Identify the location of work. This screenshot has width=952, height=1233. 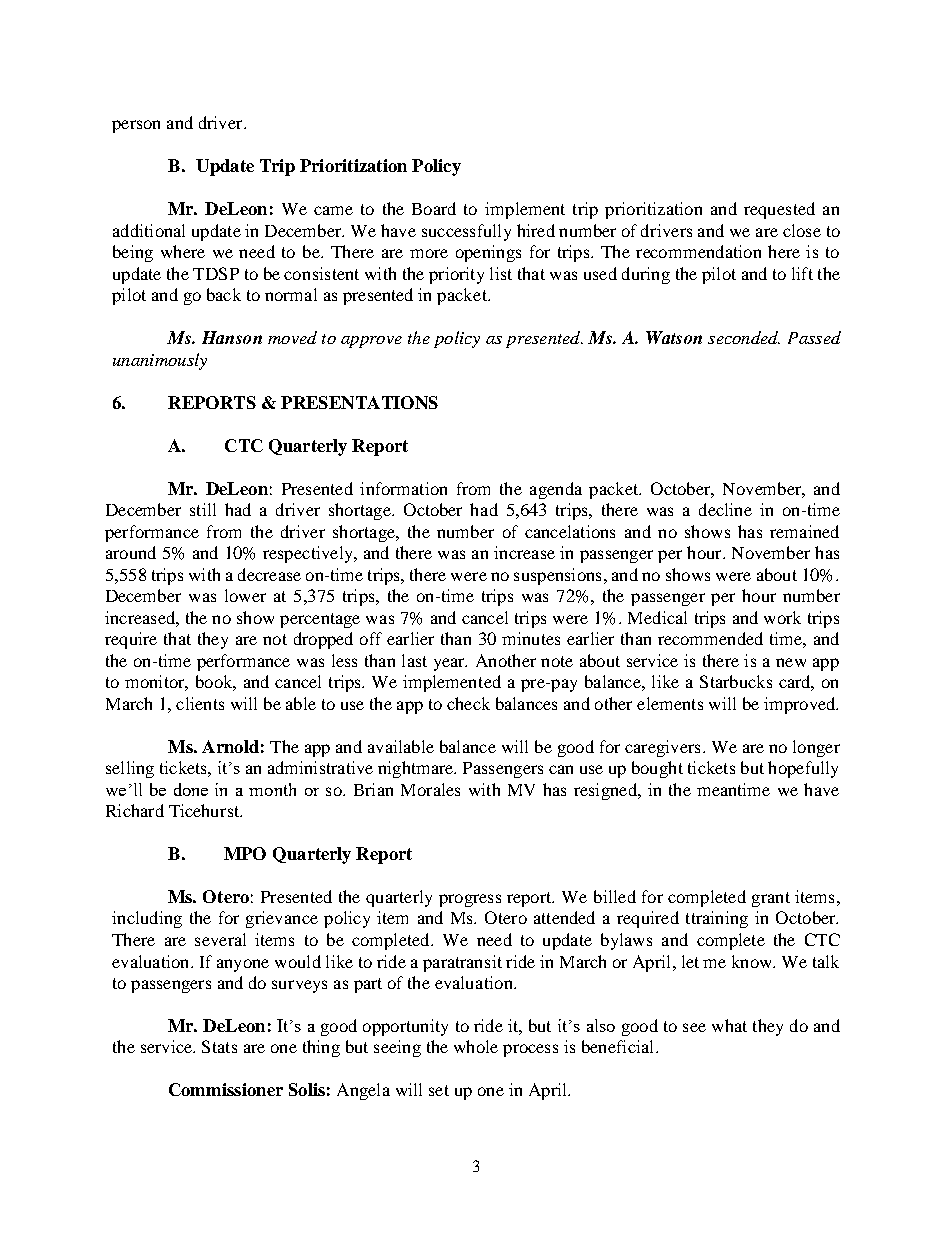
(782, 617).
